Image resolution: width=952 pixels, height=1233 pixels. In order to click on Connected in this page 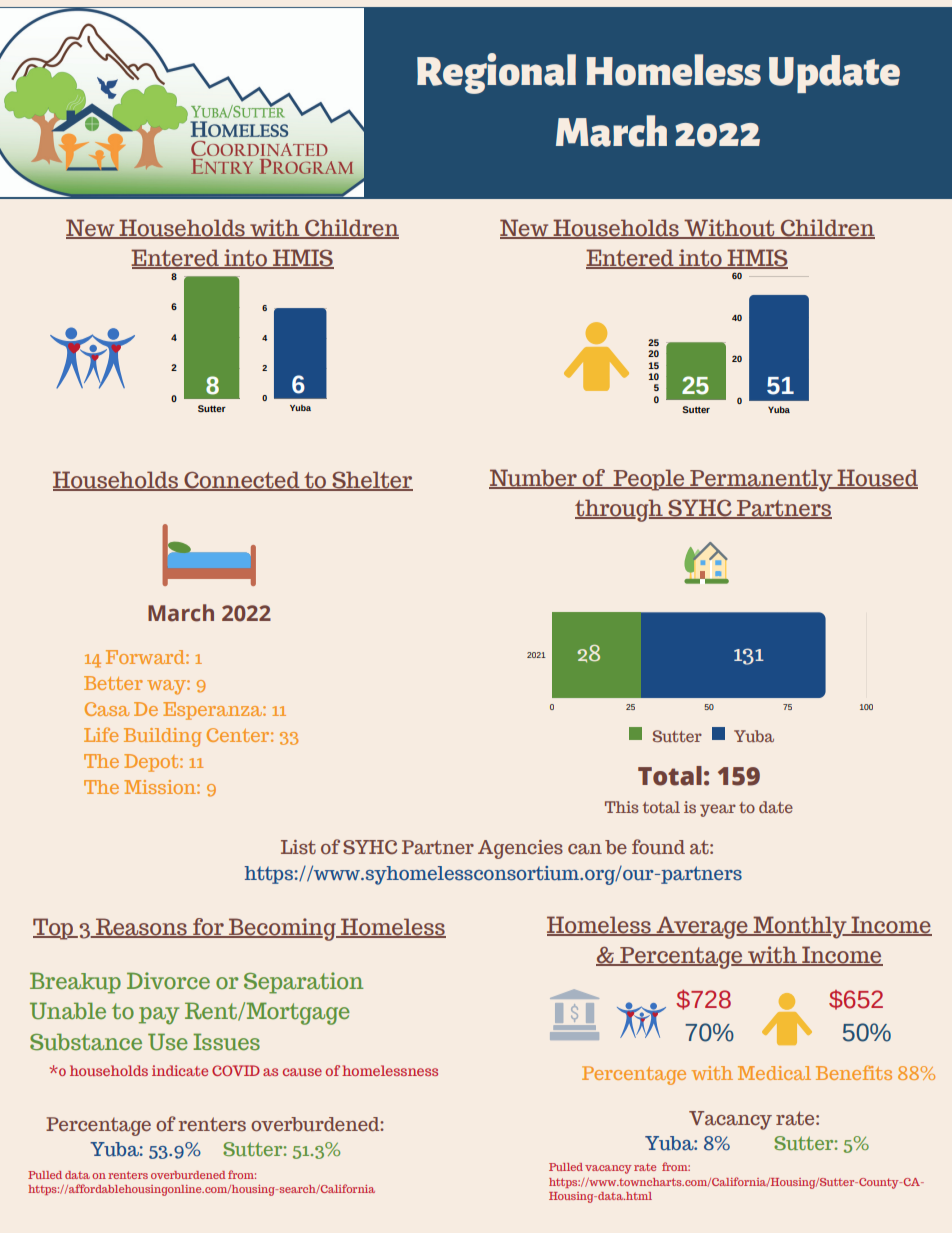, I will do `click(242, 481)`.
